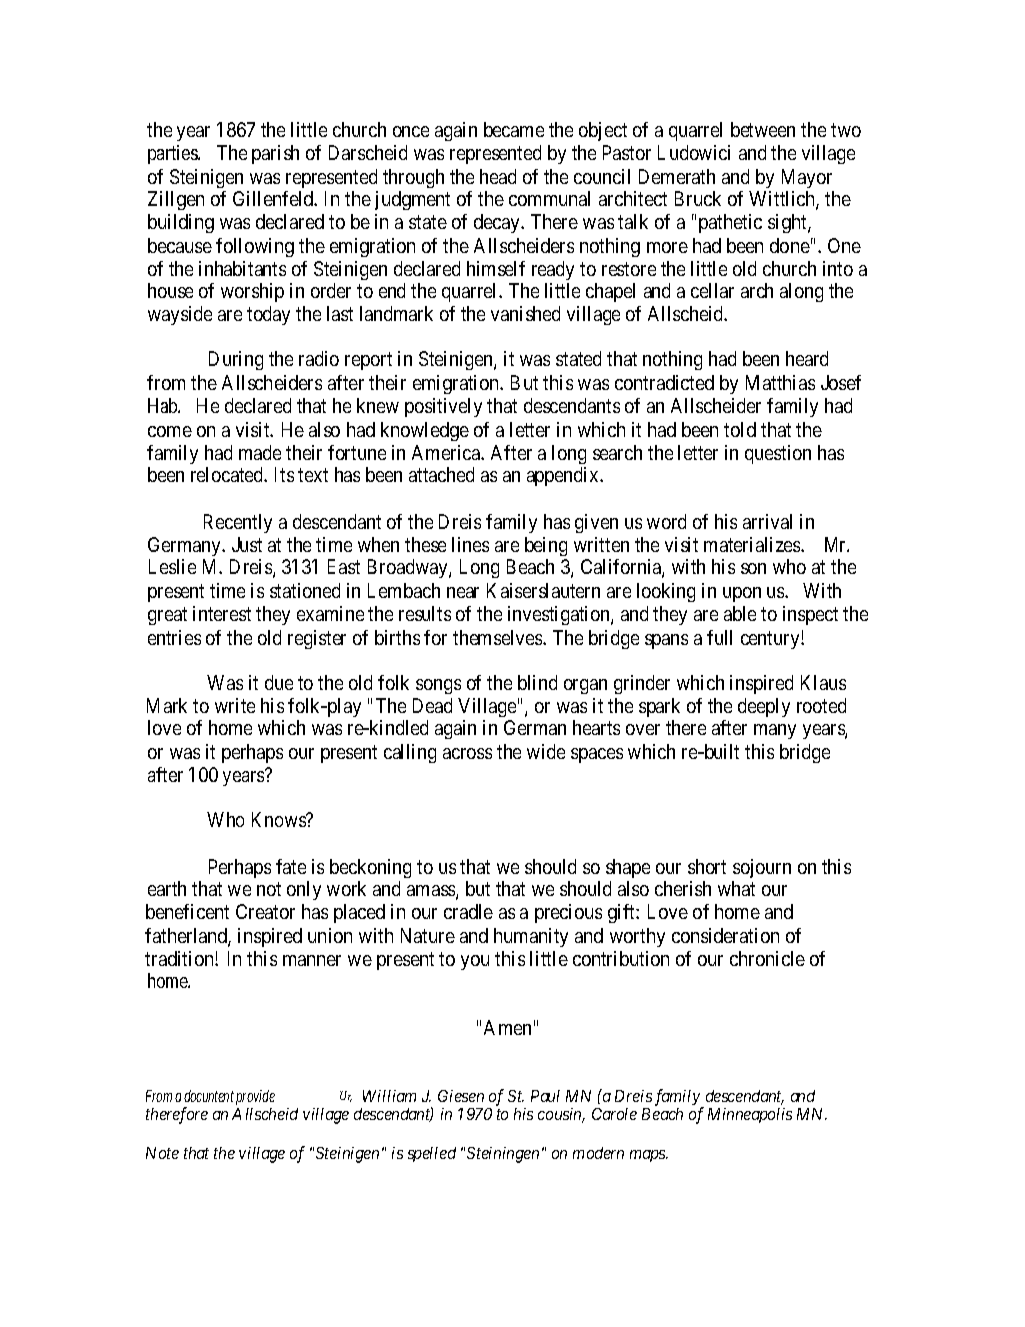 Image resolution: width=1025 pixels, height=1327 pixels. Describe the element at coordinates (255, 1097) in the image. I see `provide` at that location.
